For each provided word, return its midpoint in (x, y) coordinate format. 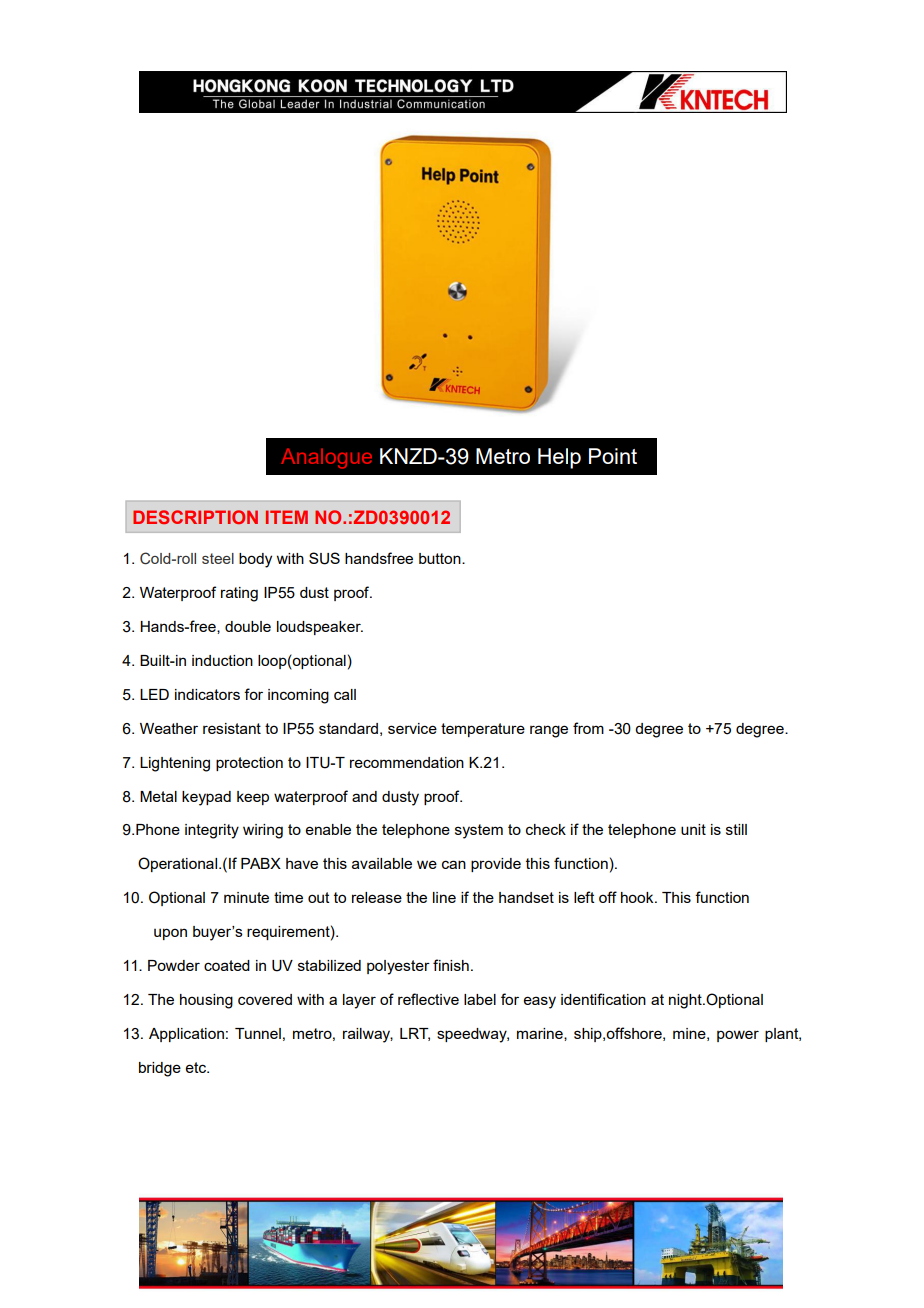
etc (197, 1067)
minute (246, 897)
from (588, 728)
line (444, 897)
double (248, 626)
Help (559, 458)
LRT (415, 1034)
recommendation (407, 762)
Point (613, 456)
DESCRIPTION (195, 517)
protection (249, 764)
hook (638, 897)
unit (693, 829)
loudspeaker (320, 628)
